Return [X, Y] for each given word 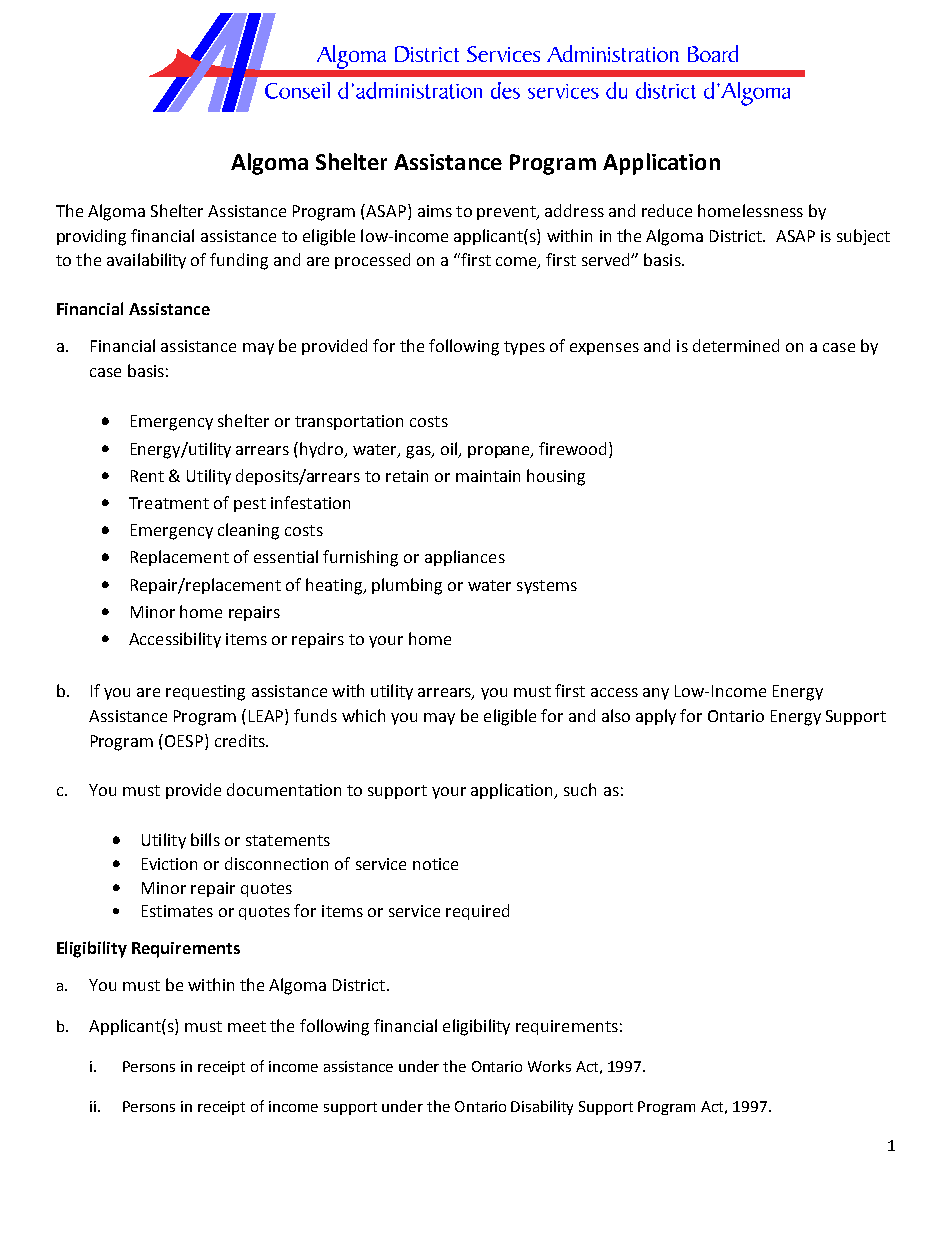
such [580, 789]
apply [656, 717]
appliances [465, 558]
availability [146, 261]
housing [556, 477]
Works [549, 1066]
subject [863, 237]
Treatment [169, 503]
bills [205, 839]
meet [247, 1026]
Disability [542, 1107]
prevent [507, 213]
